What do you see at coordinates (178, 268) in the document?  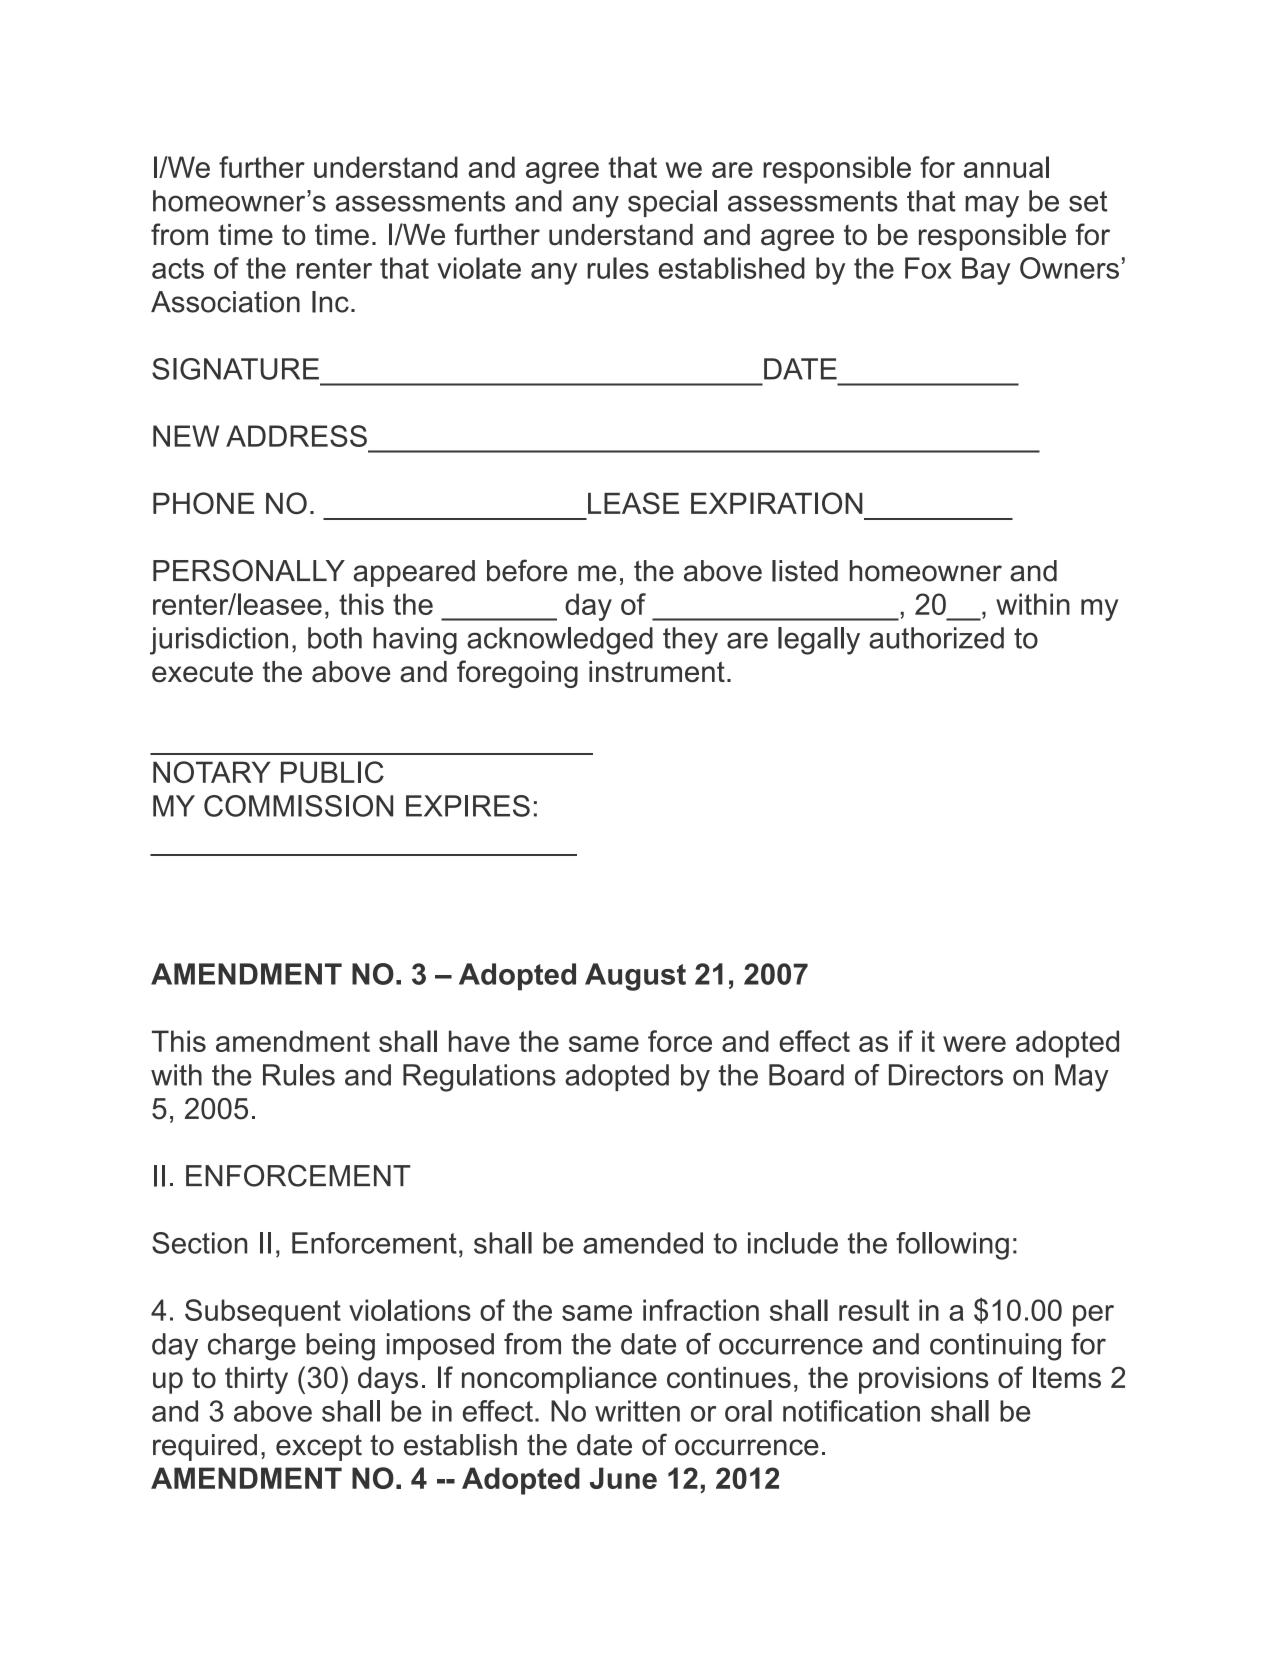 I see `acts` at bounding box center [178, 268].
